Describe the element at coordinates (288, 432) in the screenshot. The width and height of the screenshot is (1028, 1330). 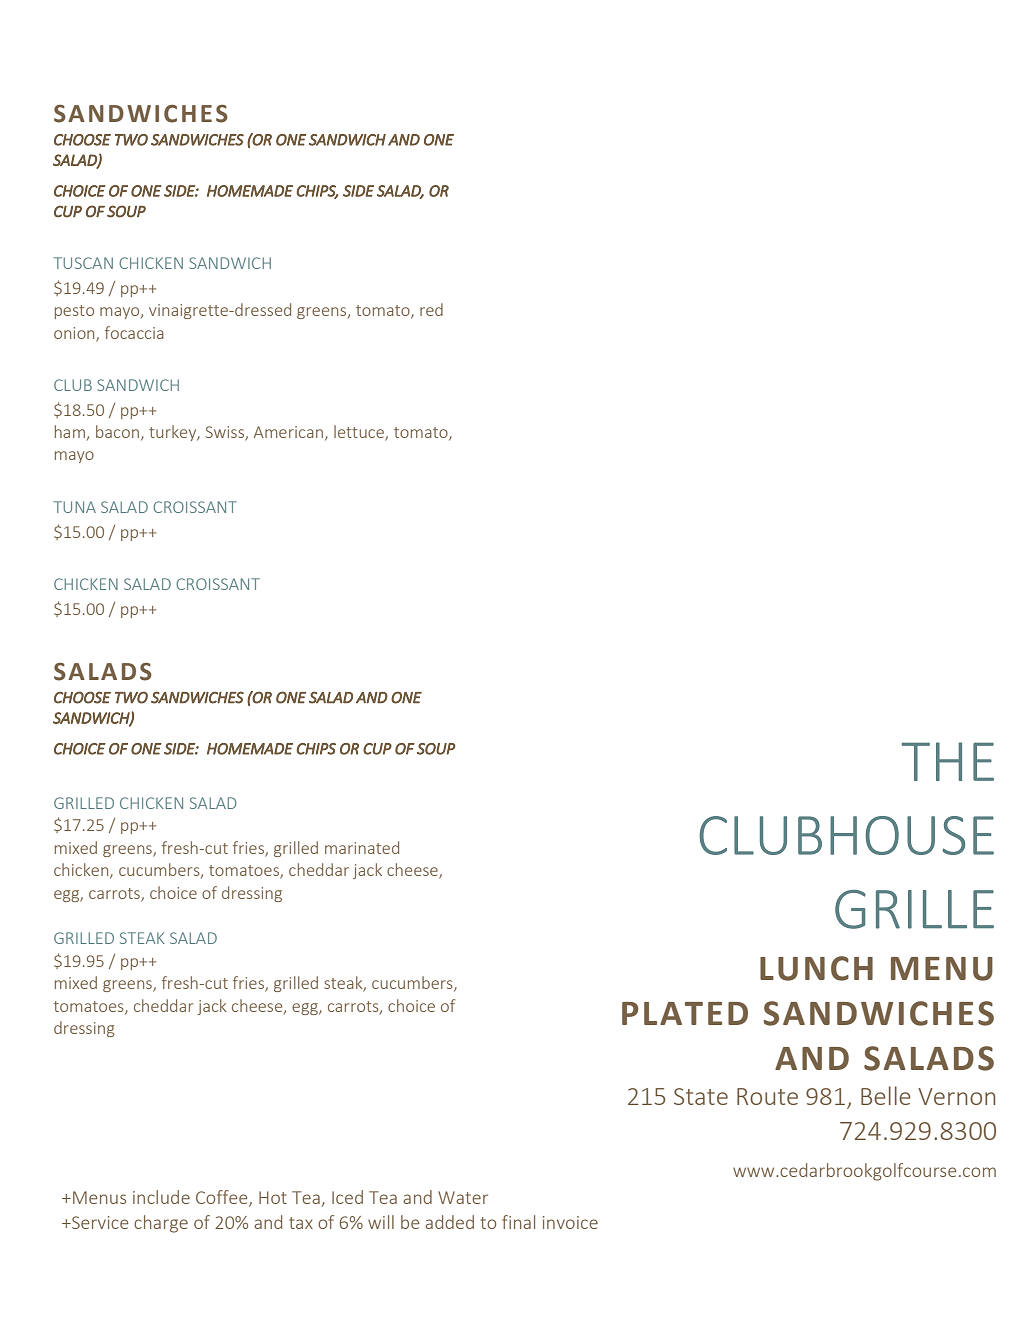
I see `American` at that location.
